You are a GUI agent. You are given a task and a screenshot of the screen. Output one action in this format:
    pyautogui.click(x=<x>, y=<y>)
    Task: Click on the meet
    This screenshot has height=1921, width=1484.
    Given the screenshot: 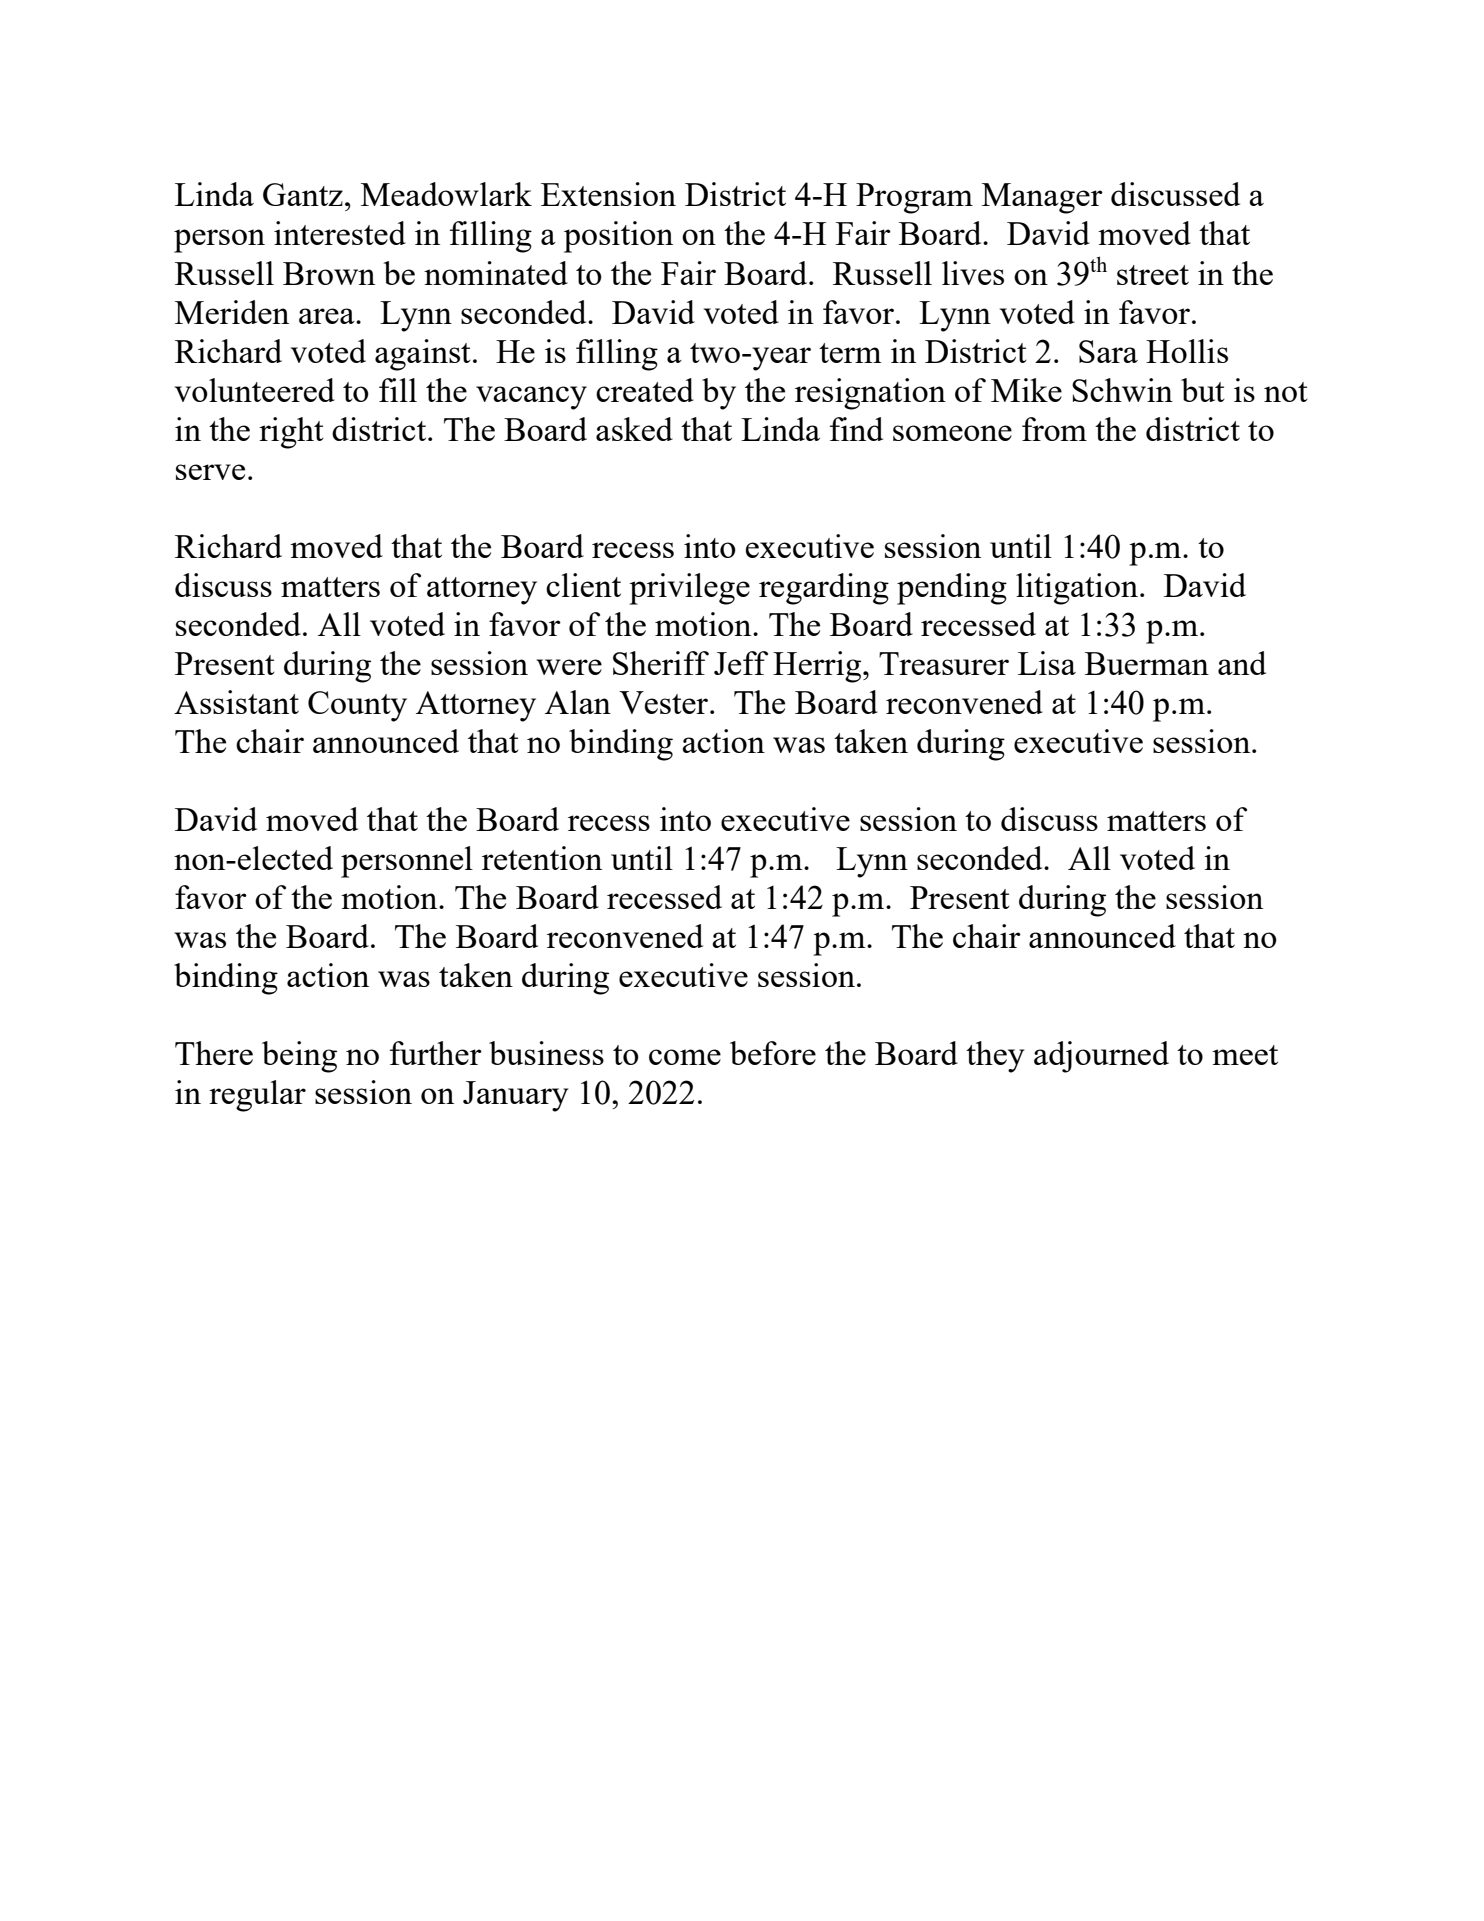 What is the action you would take?
    pyautogui.click(x=1245, y=1055)
